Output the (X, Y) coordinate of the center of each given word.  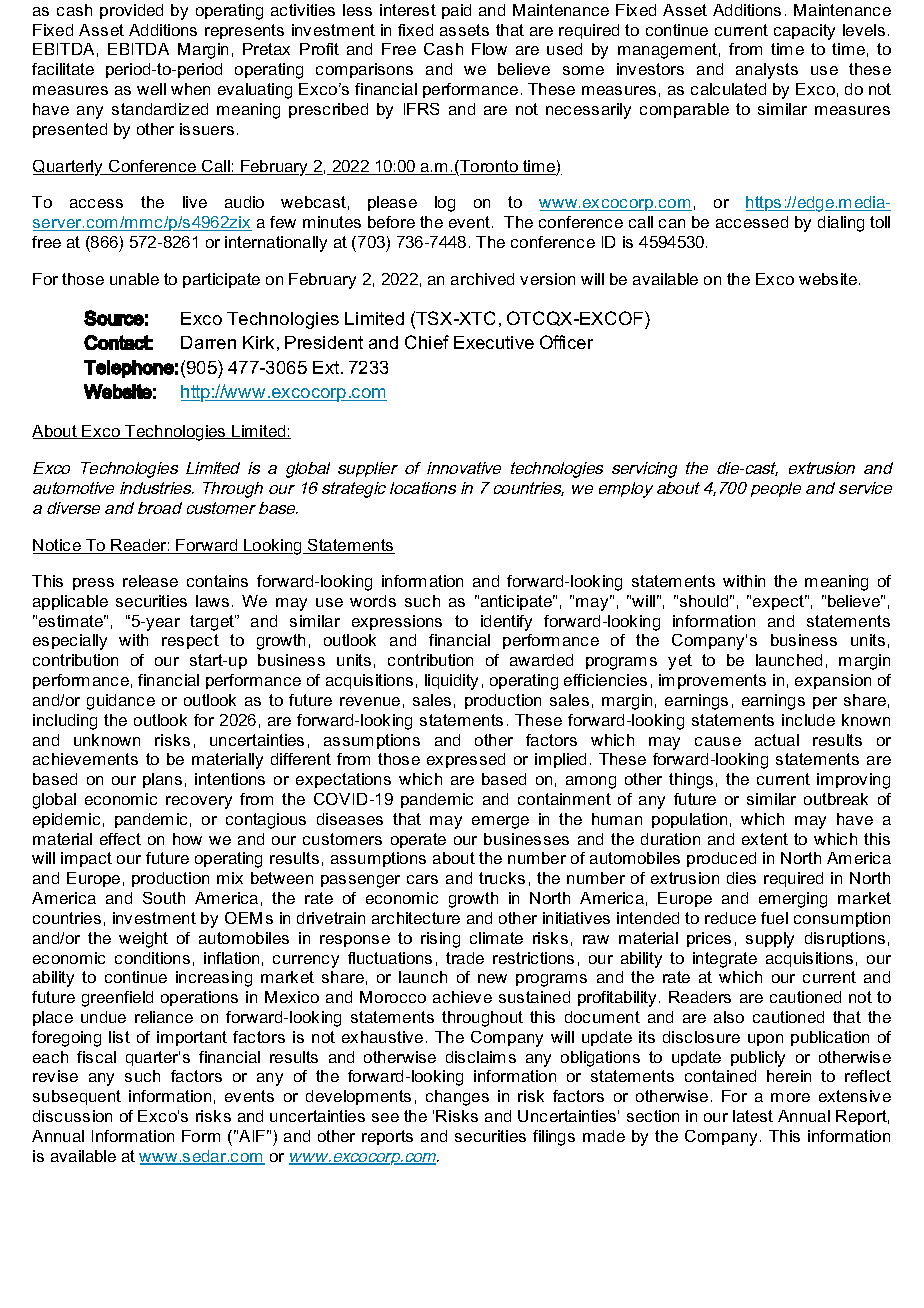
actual (777, 740)
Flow (489, 49)
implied (560, 760)
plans (162, 780)
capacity (804, 32)
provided (131, 11)
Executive (494, 342)
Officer (566, 342)
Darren (208, 342)
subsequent (77, 1097)
